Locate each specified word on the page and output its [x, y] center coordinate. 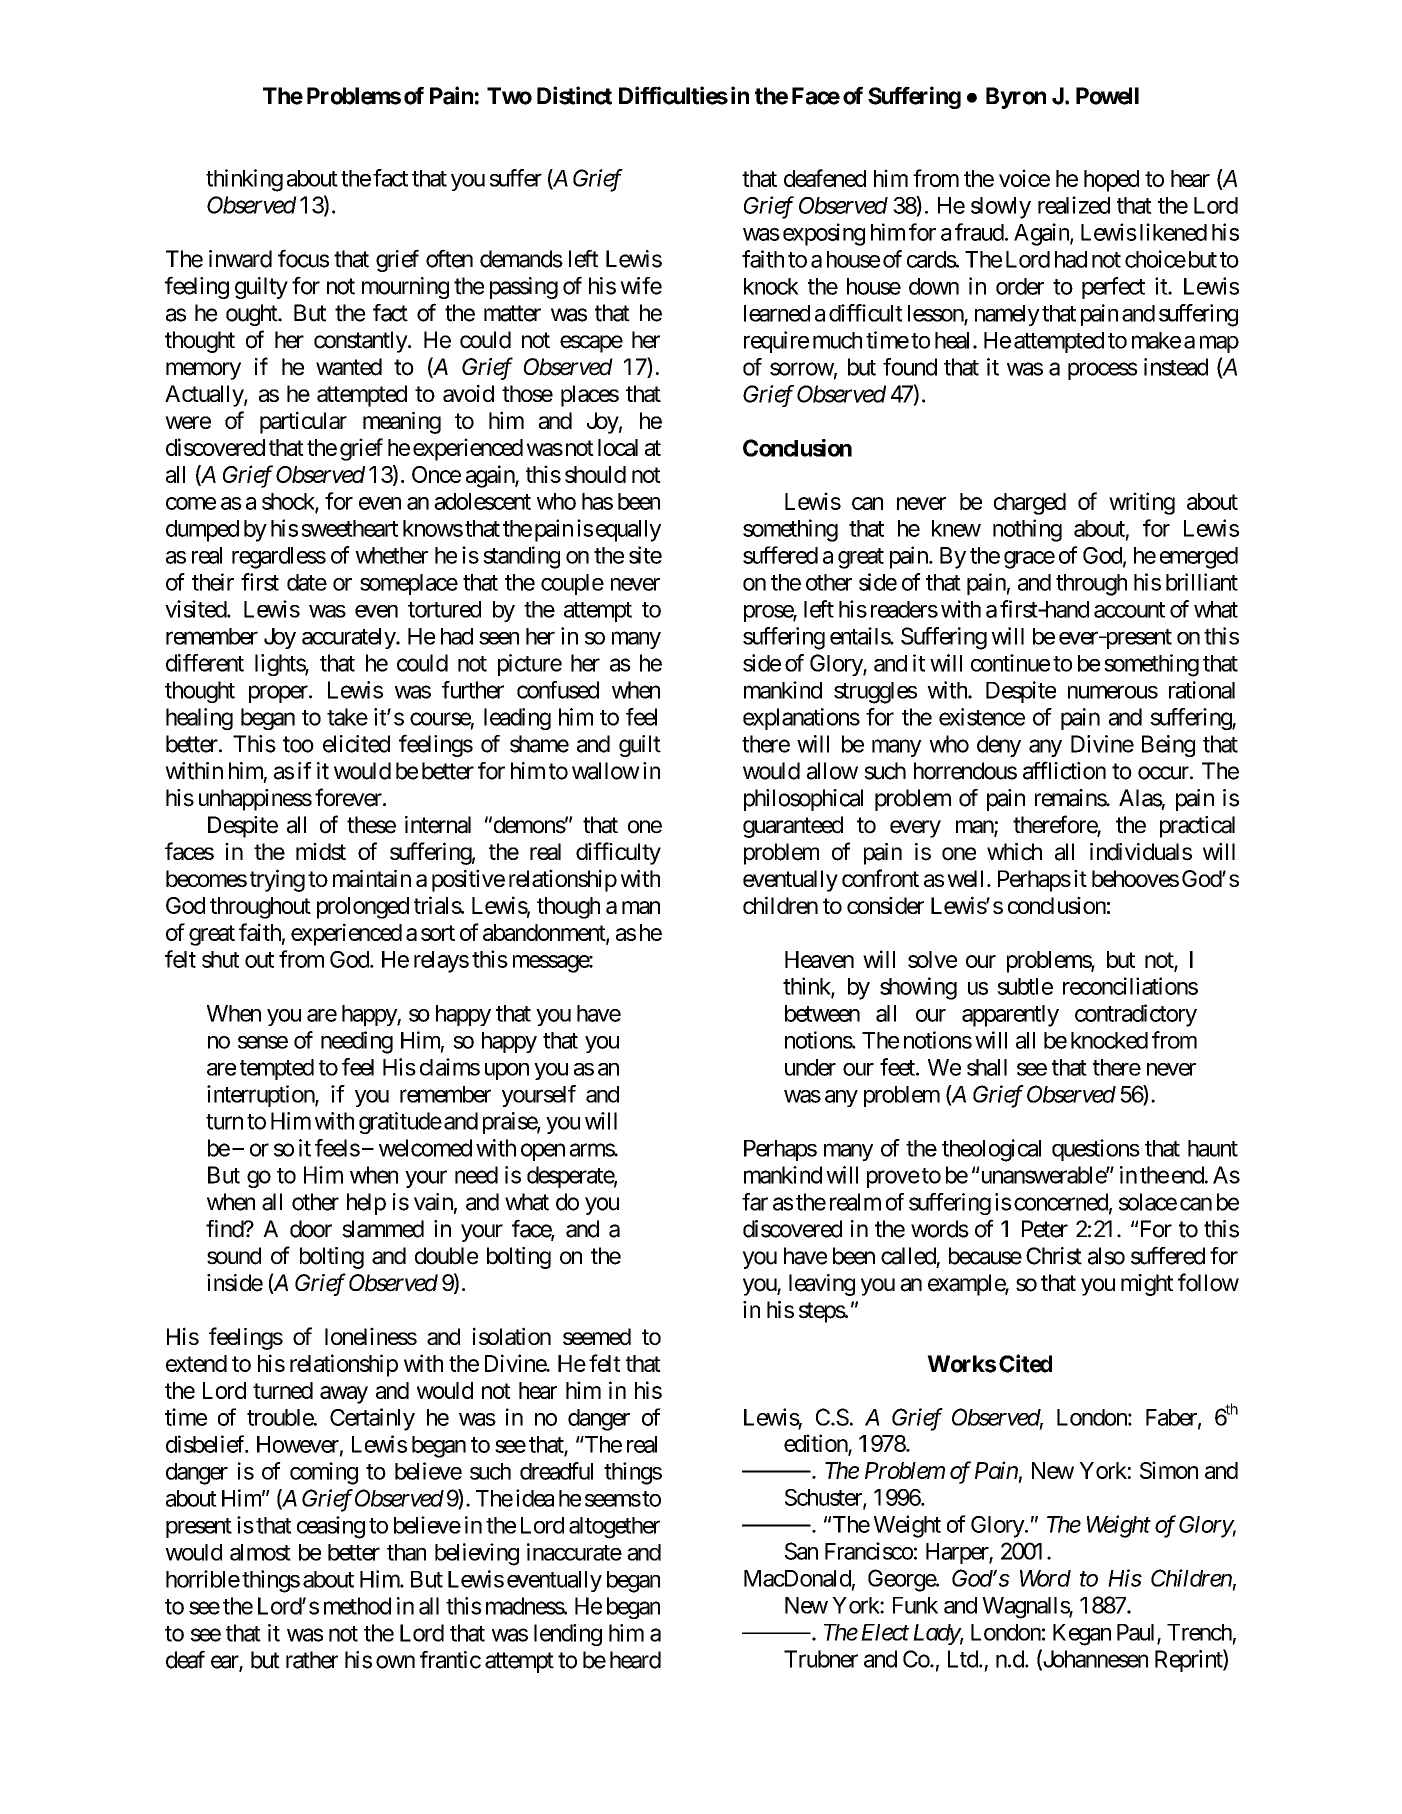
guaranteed [793, 827]
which [1014, 852]
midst [321, 851]
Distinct [574, 95]
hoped [1111, 181]
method [357, 1606]
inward [240, 259]
